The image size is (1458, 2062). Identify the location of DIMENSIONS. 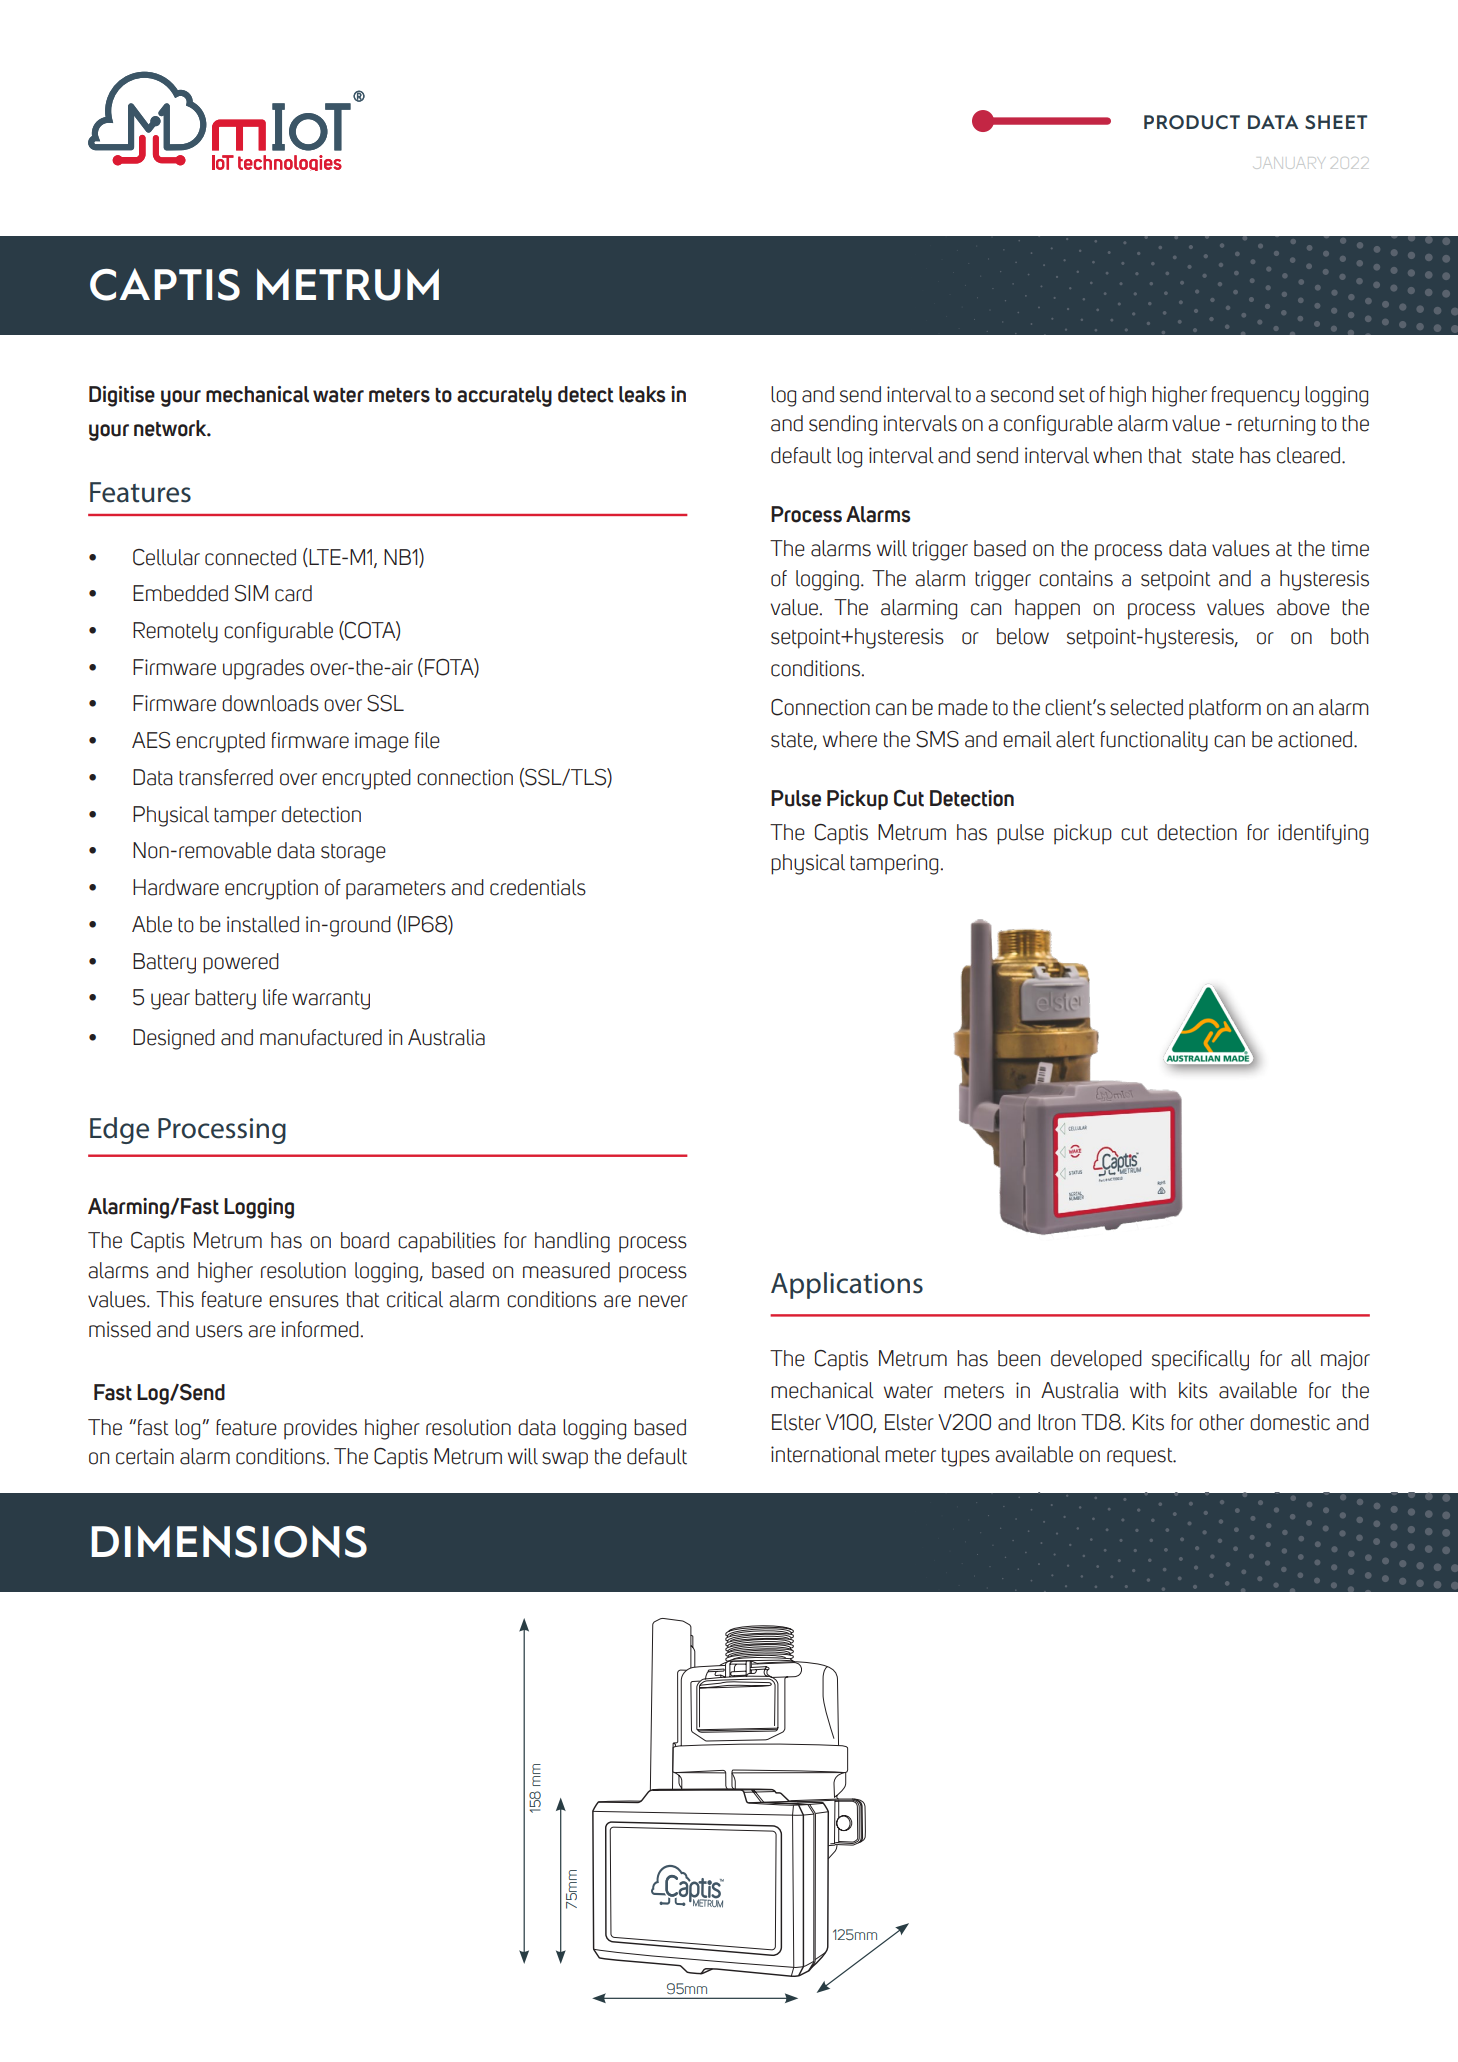
(229, 1541).
